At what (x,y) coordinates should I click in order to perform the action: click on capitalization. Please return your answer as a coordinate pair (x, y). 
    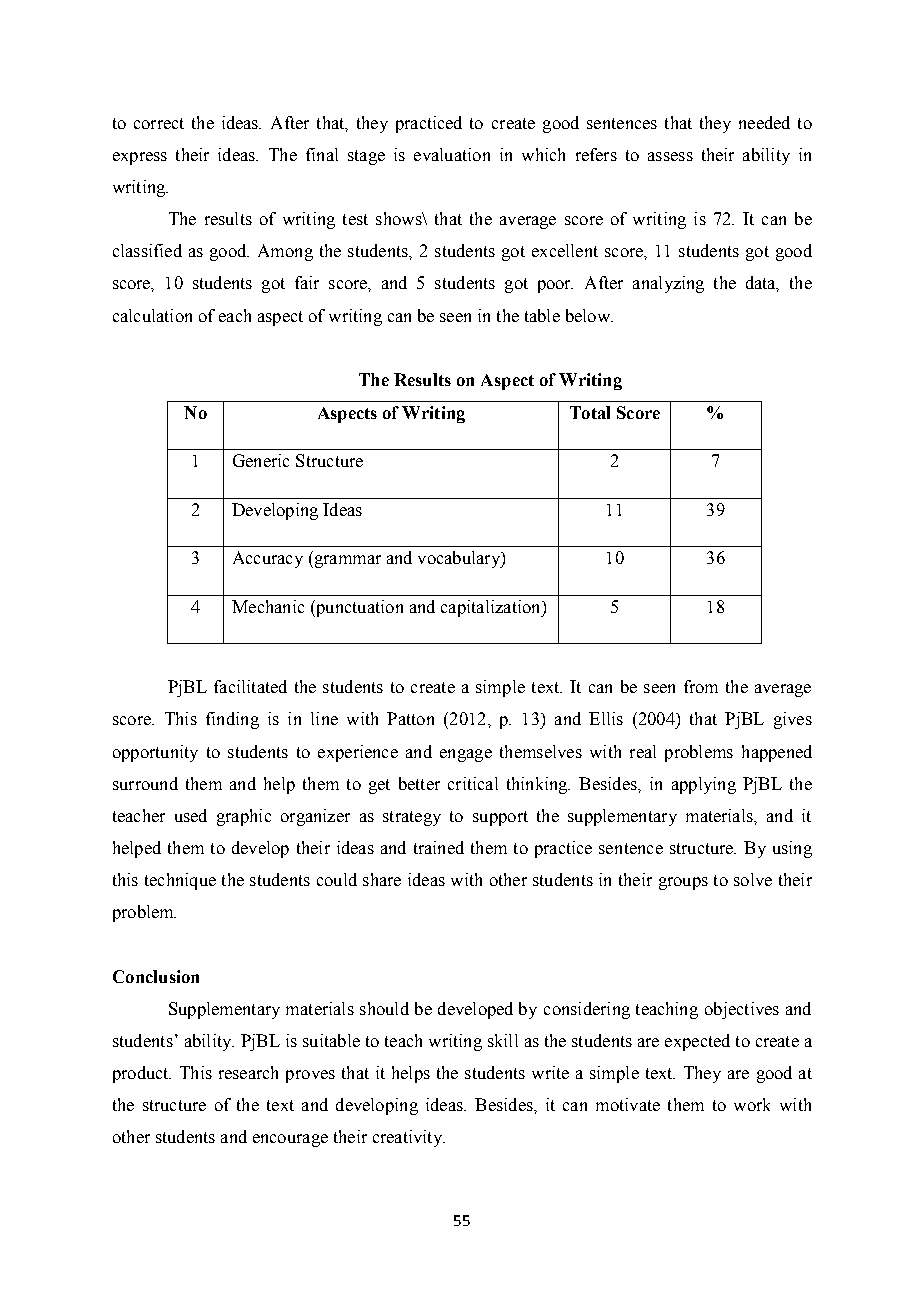
    Looking at the image, I should click on (492, 608).
